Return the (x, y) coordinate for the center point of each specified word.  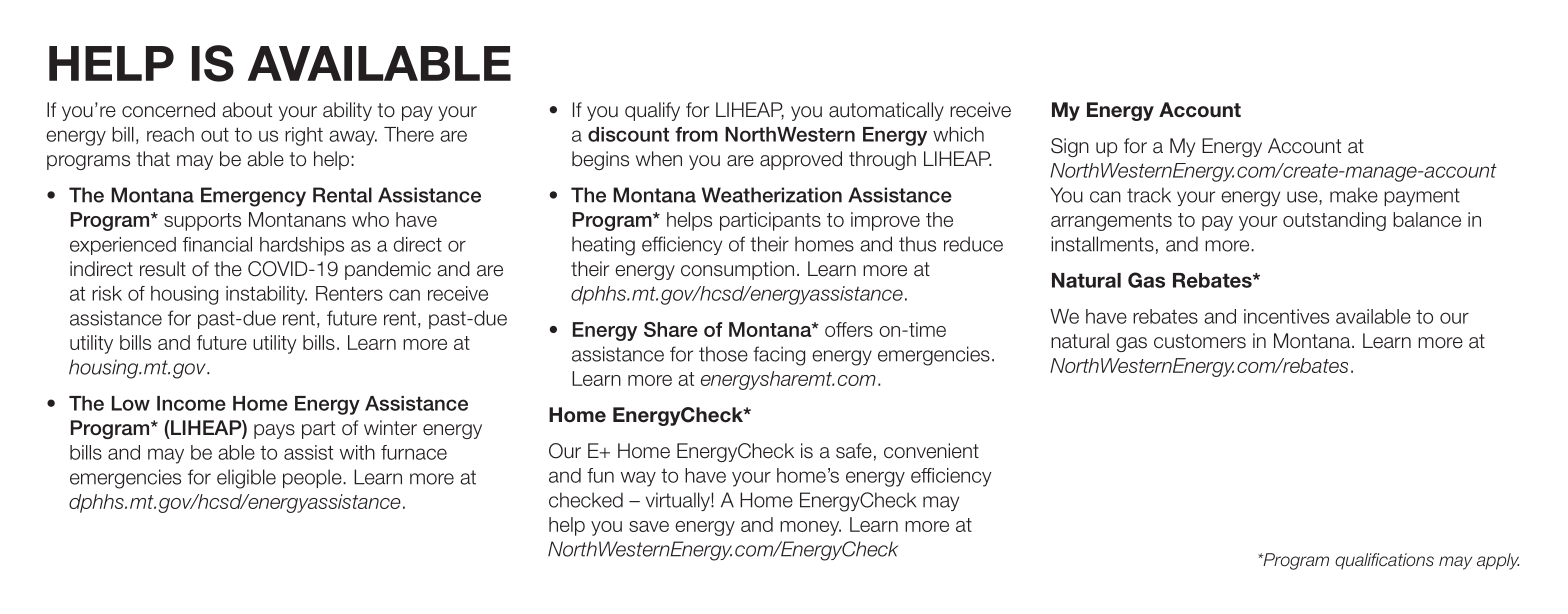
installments (1102, 244)
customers (1200, 341)
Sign (1070, 147)
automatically (886, 111)
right (304, 136)
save (649, 526)
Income (191, 403)
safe (854, 451)
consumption (737, 270)
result (163, 269)
